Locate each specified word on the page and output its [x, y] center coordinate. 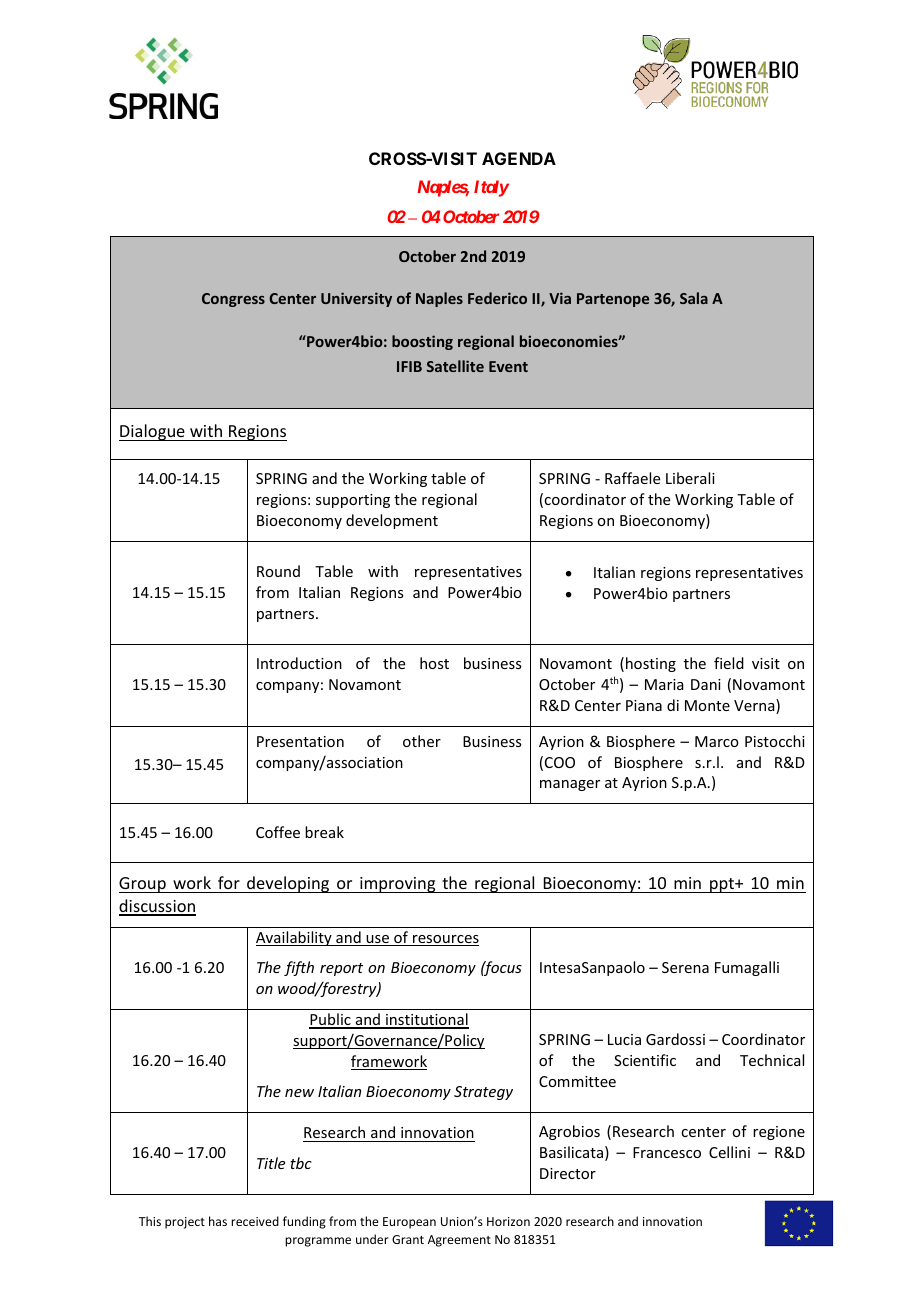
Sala [694, 298]
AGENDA [519, 158]
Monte [707, 705]
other [422, 741]
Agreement [459, 1241]
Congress [233, 300]
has [218, 1221]
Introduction [299, 663]
